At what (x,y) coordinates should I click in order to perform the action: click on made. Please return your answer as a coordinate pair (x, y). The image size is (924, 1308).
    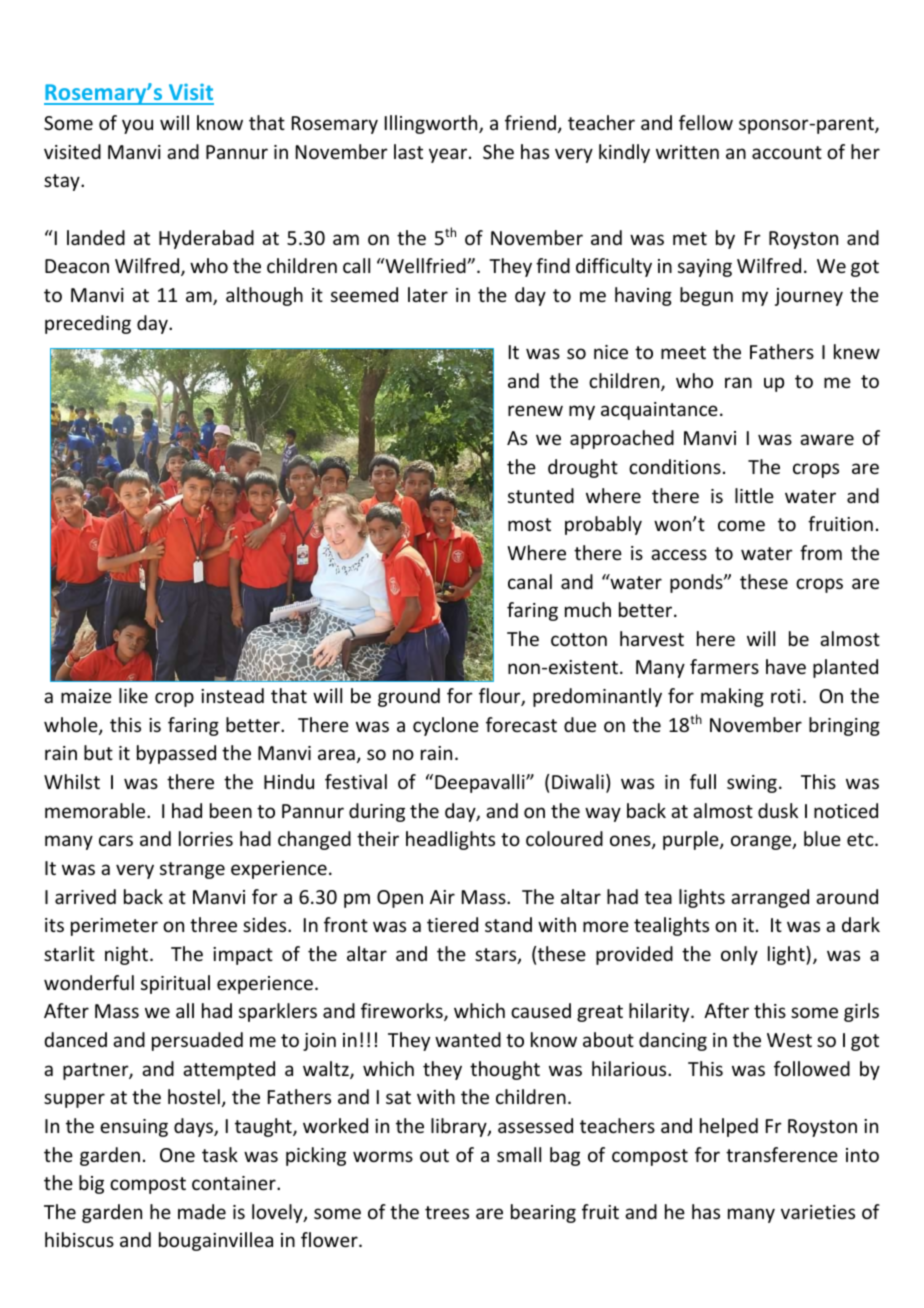
    Looking at the image, I should click on (202, 1211).
